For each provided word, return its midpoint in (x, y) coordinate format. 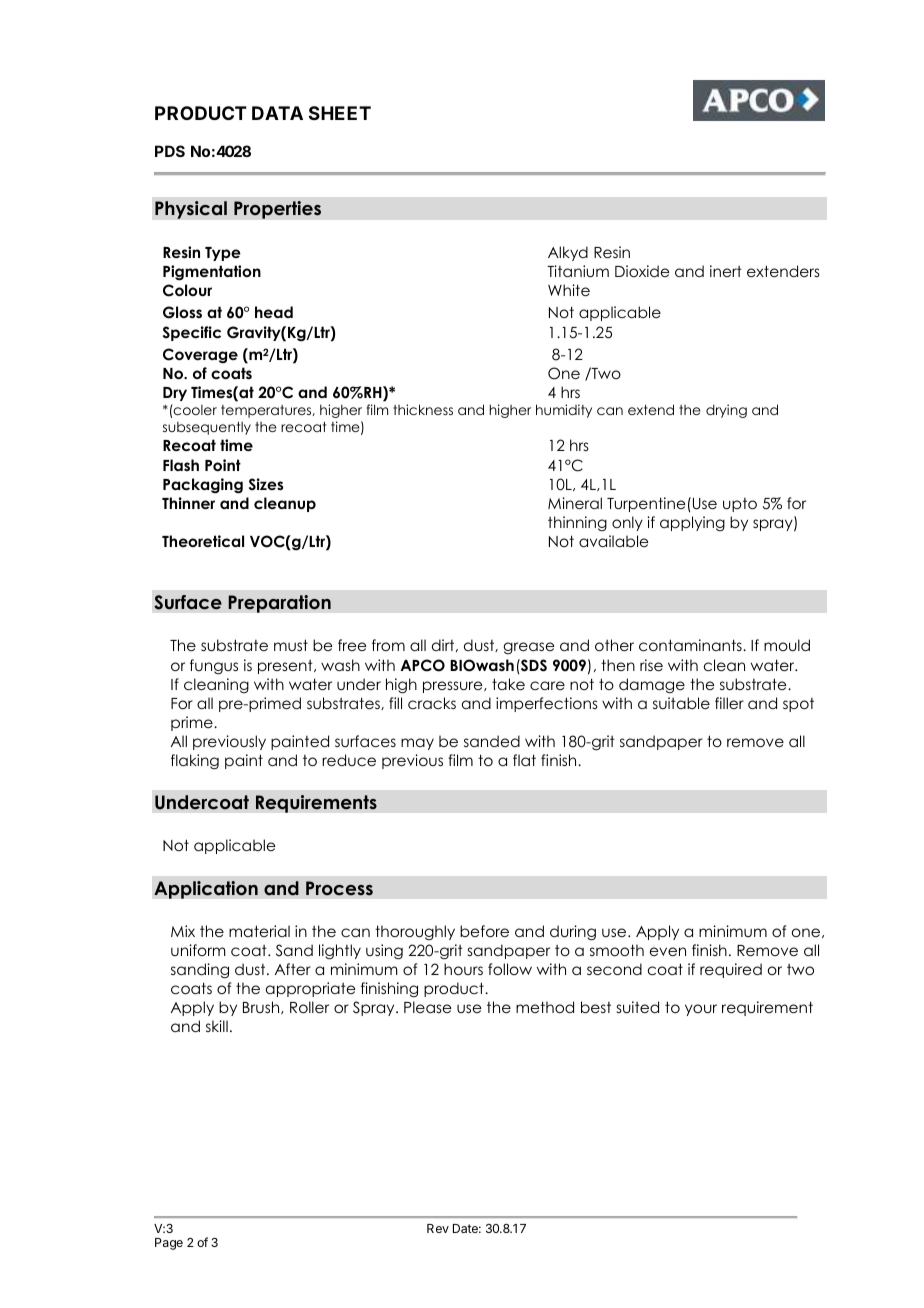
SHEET (340, 113)
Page (169, 1244)
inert (726, 271)
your (701, 1010)
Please (427, 1007)
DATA (277, 113)
